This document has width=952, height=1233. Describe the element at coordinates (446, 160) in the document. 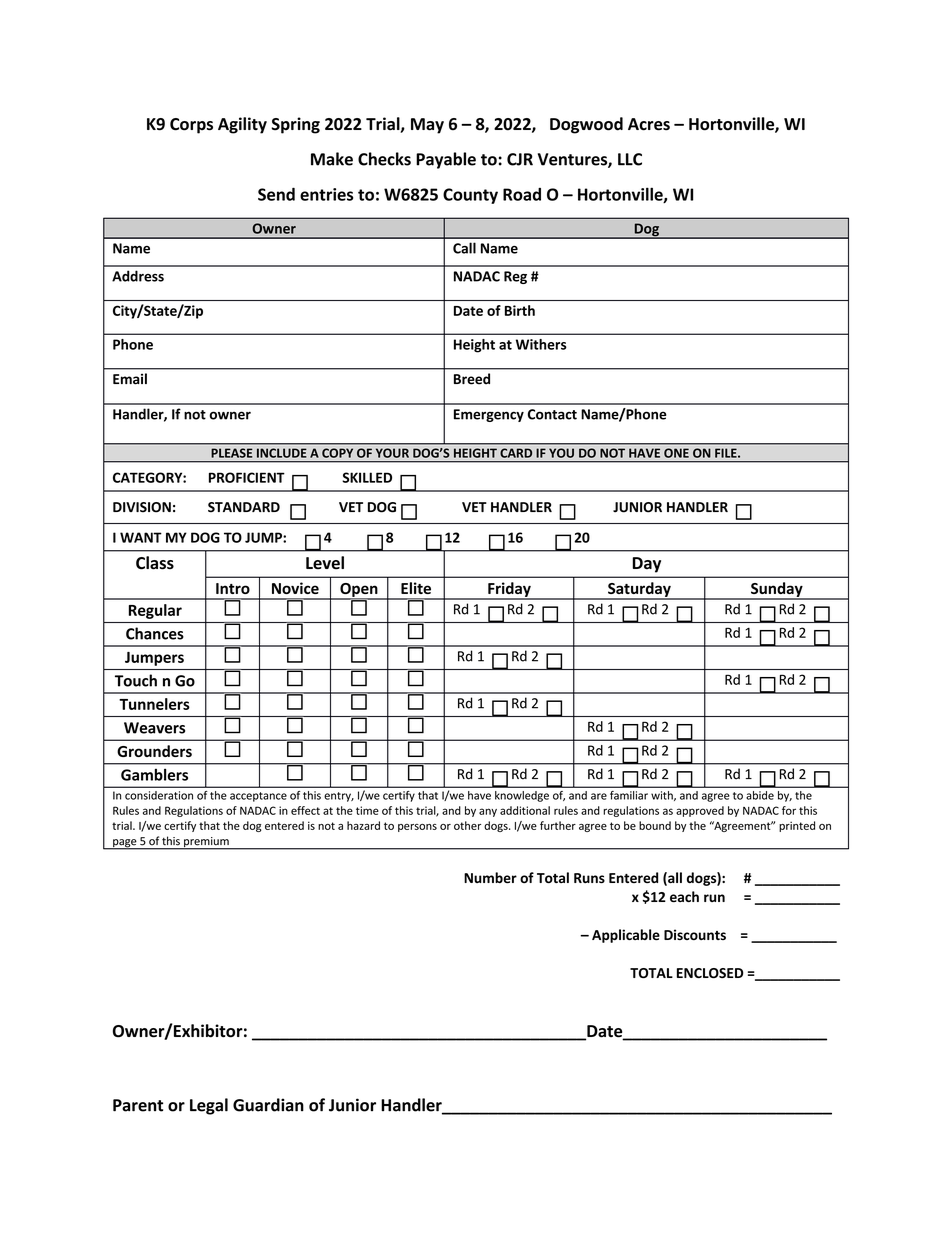

I see `Payable` at that location.
